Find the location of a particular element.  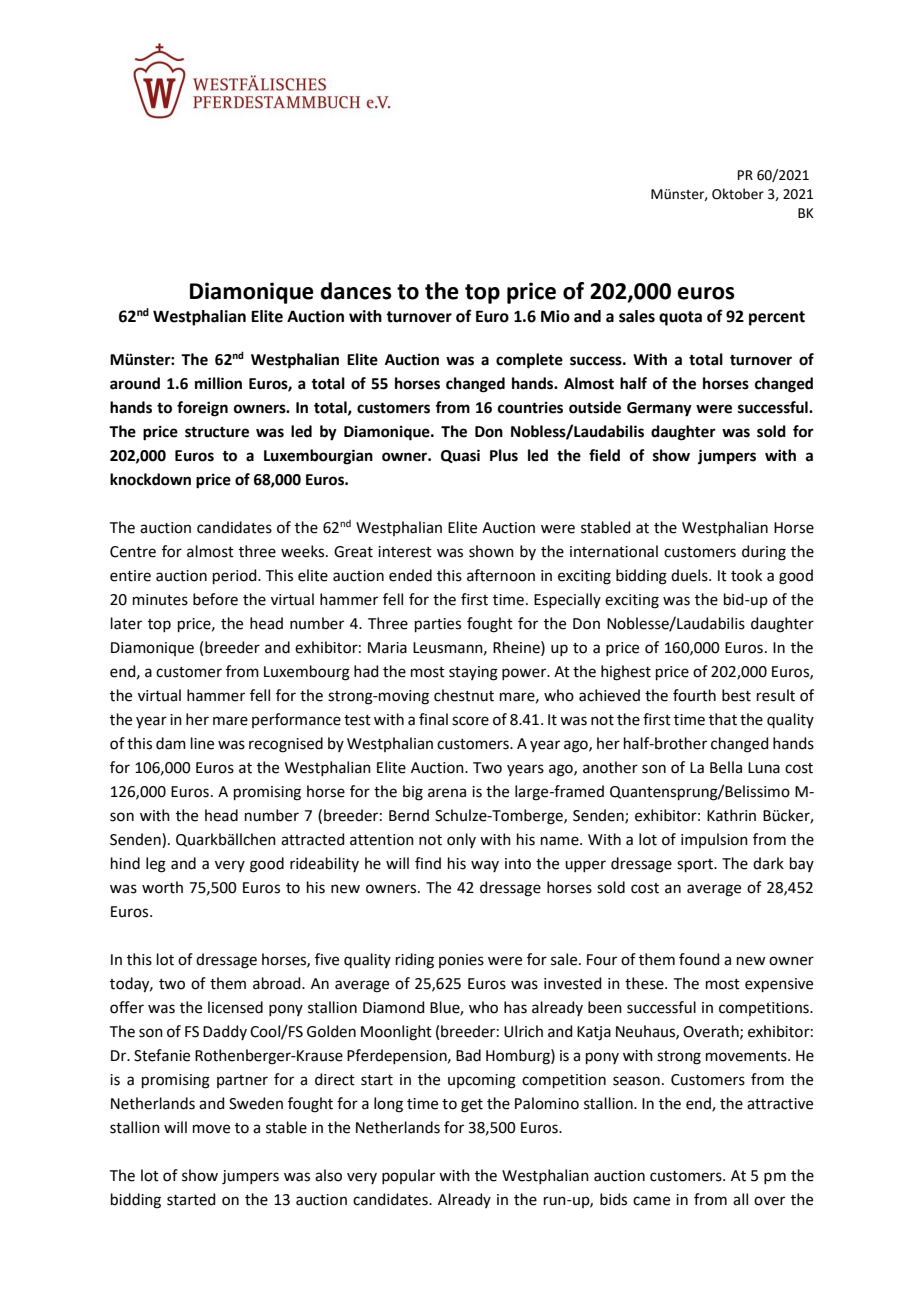

dances is located at coordinates (356, 291).
